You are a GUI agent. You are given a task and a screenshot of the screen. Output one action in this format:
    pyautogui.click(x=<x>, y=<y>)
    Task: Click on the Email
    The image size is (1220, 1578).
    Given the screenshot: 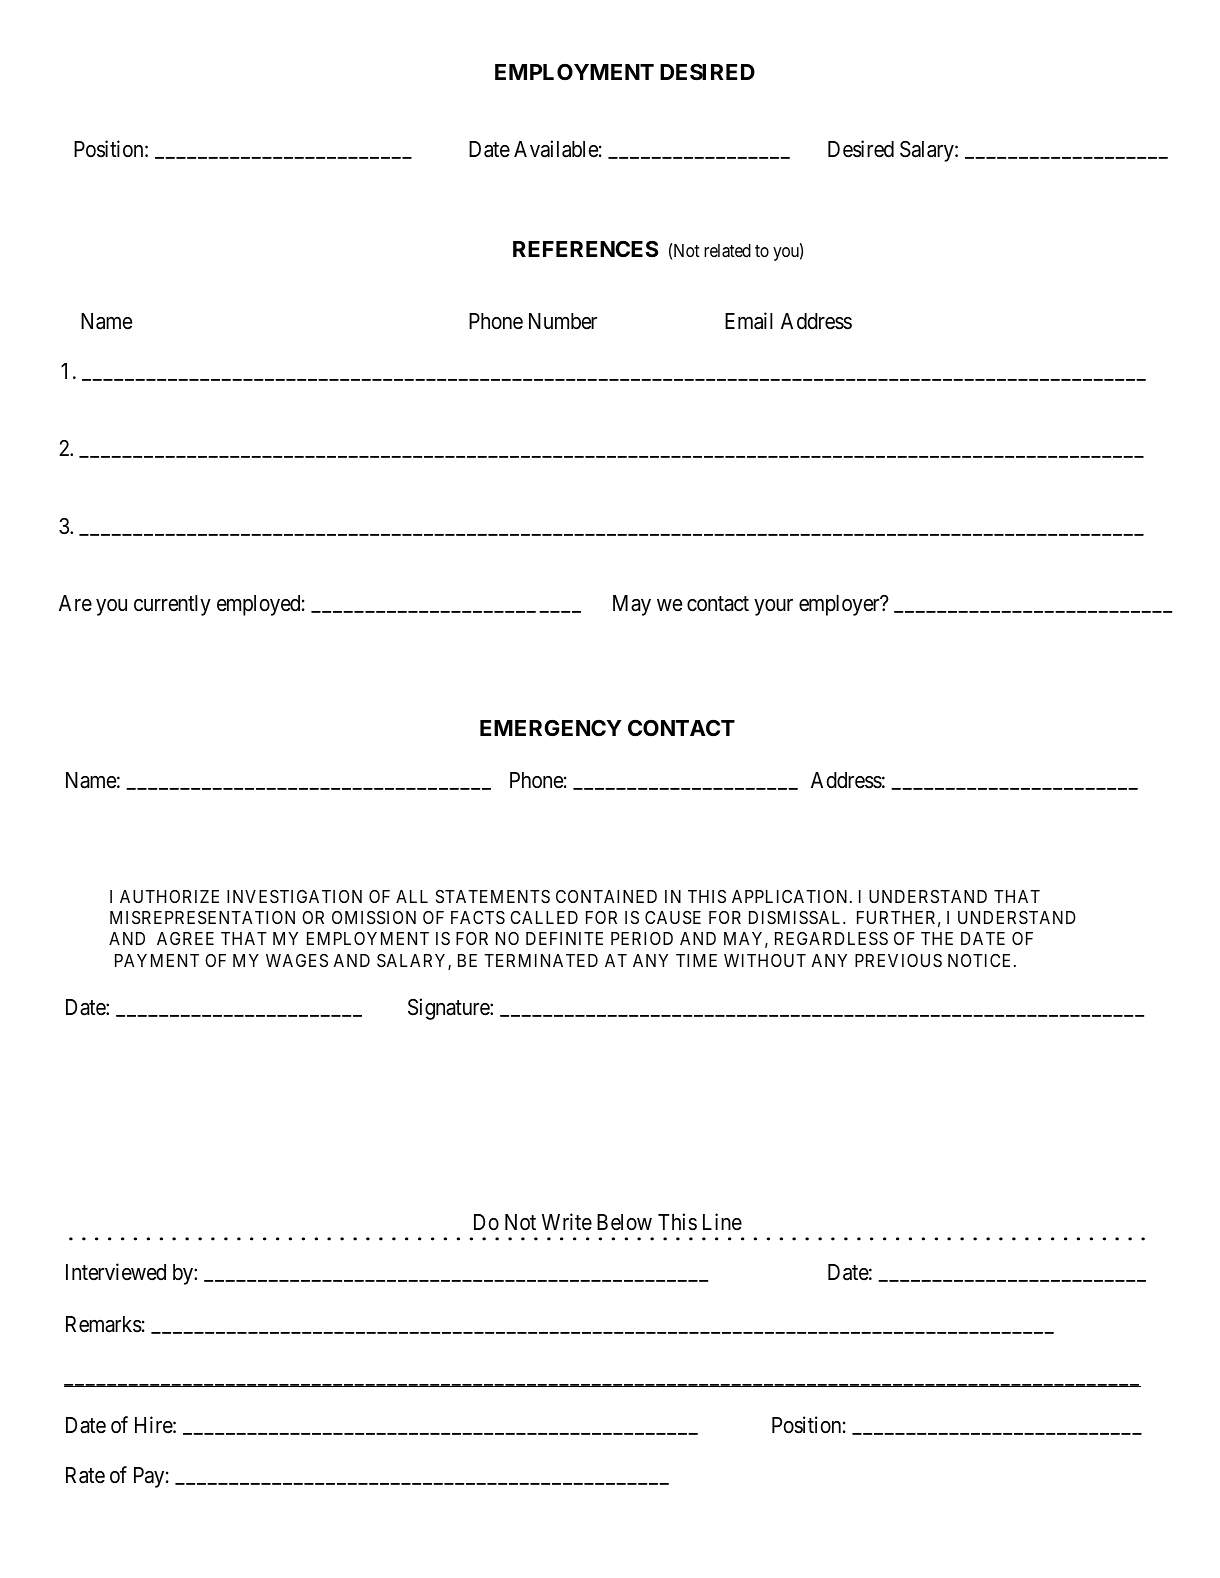 What is the action you would take?
    pyautogui.click(x=749, y=321)
